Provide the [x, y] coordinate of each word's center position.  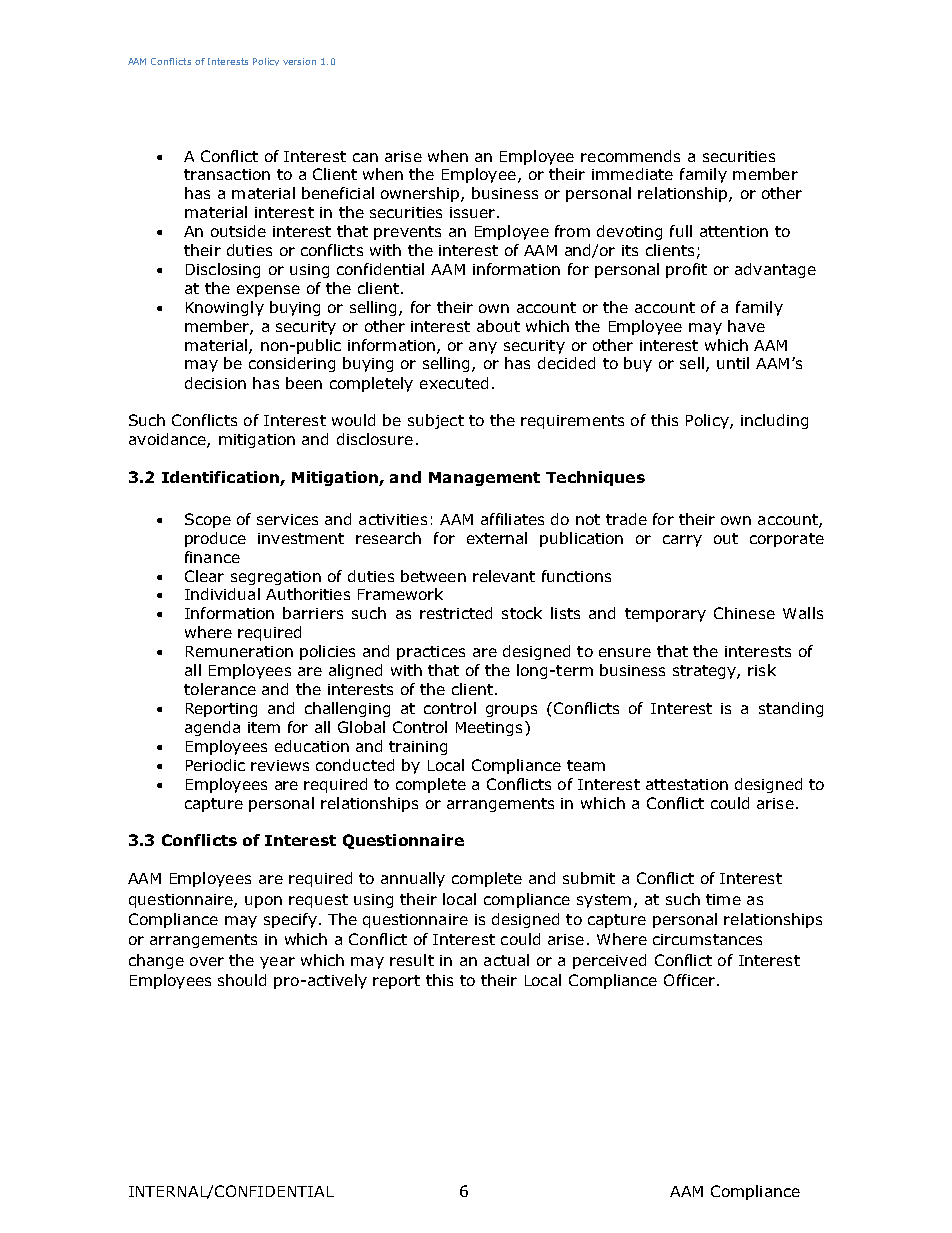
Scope [208, 520]
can [365, 157]
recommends [630, 156]
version [299, 61]
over [207, 961]
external [497, 538]
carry [682, 541]
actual [506, 960]
